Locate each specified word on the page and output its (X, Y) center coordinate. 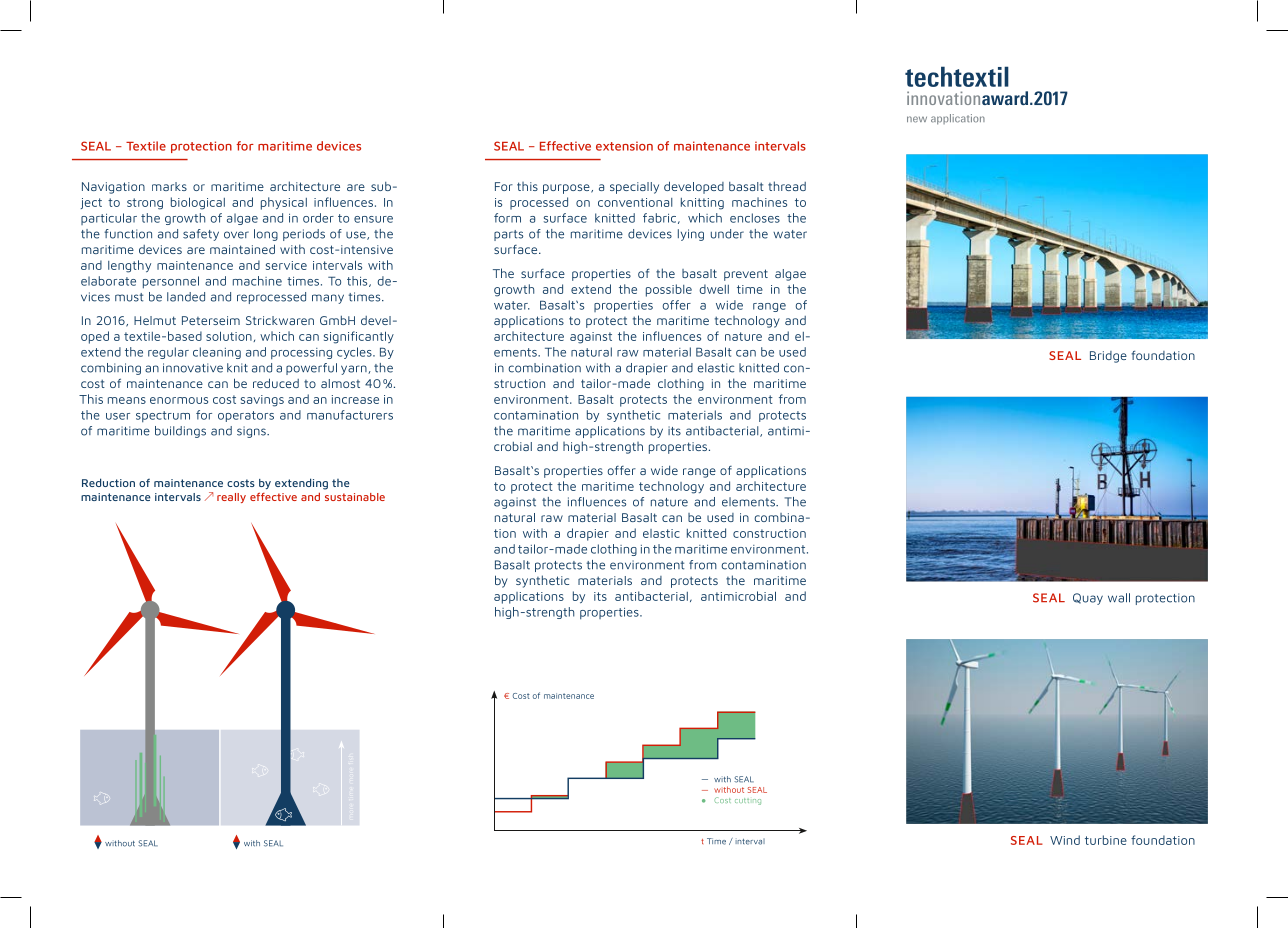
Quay (1088, 599)
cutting (748, 801)
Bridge (1108, 357)
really (231, 498)
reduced (276, 383)
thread (787, 186)
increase (355, 399)
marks (169, 186)
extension (624, 146)
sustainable (355, 497)
